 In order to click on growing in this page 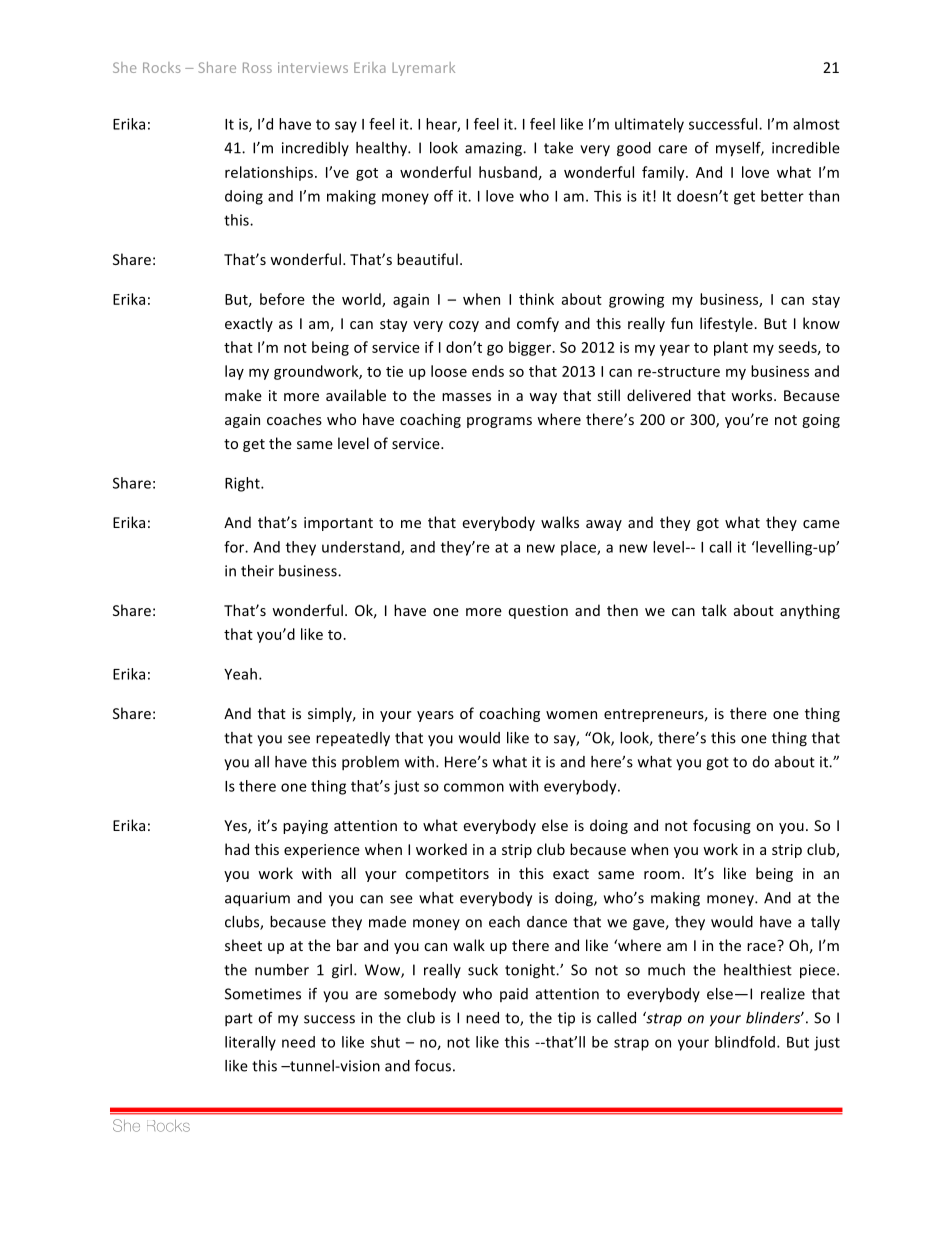, I will do `click(636, 301)`.
